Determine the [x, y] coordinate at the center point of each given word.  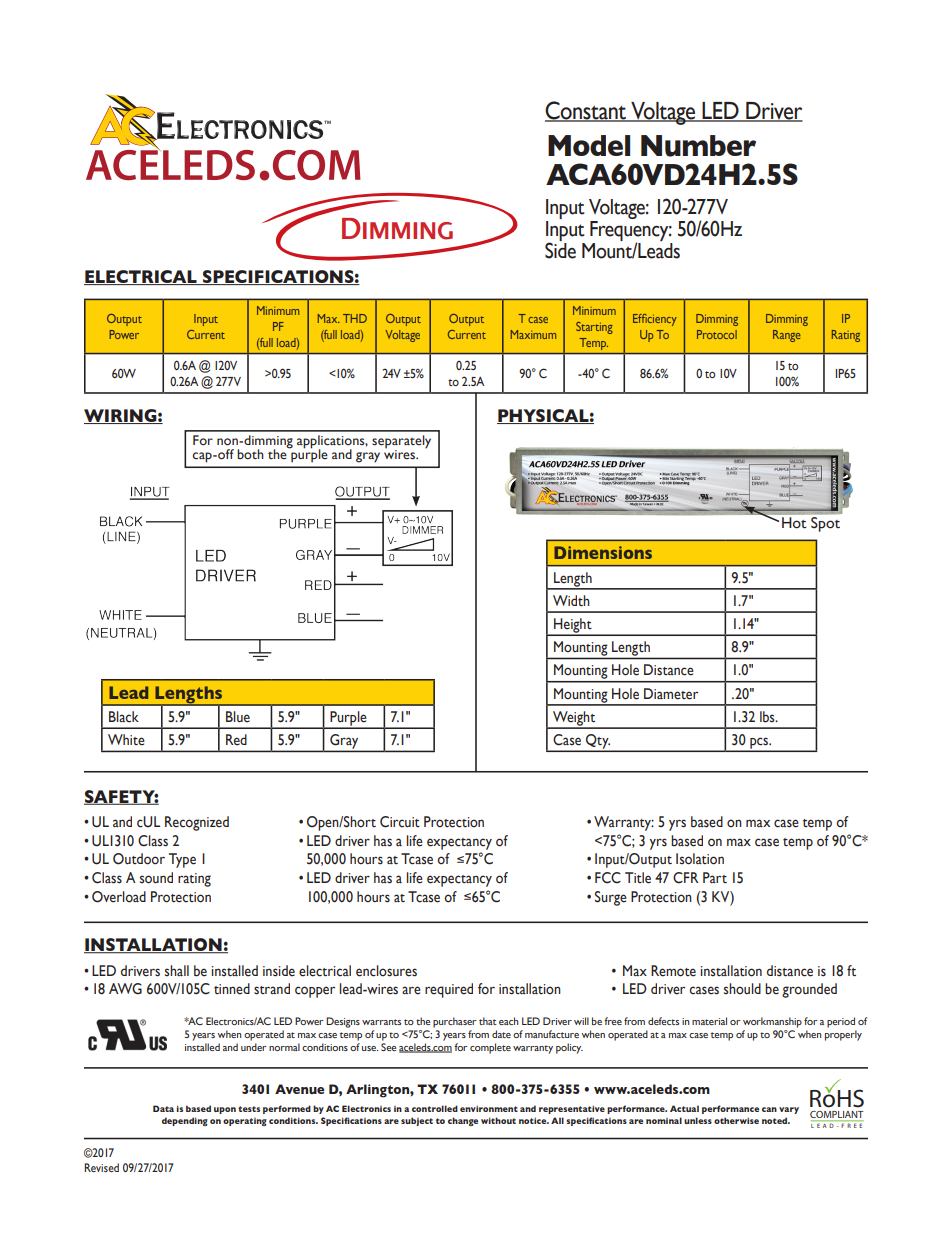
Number [698, 146]
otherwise [736, 1120]
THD [355, 318]
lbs [768, 717]
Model [589, 145]
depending [185, 1121]
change [463, 1121]
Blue [238, 717]
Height [573, 626]
